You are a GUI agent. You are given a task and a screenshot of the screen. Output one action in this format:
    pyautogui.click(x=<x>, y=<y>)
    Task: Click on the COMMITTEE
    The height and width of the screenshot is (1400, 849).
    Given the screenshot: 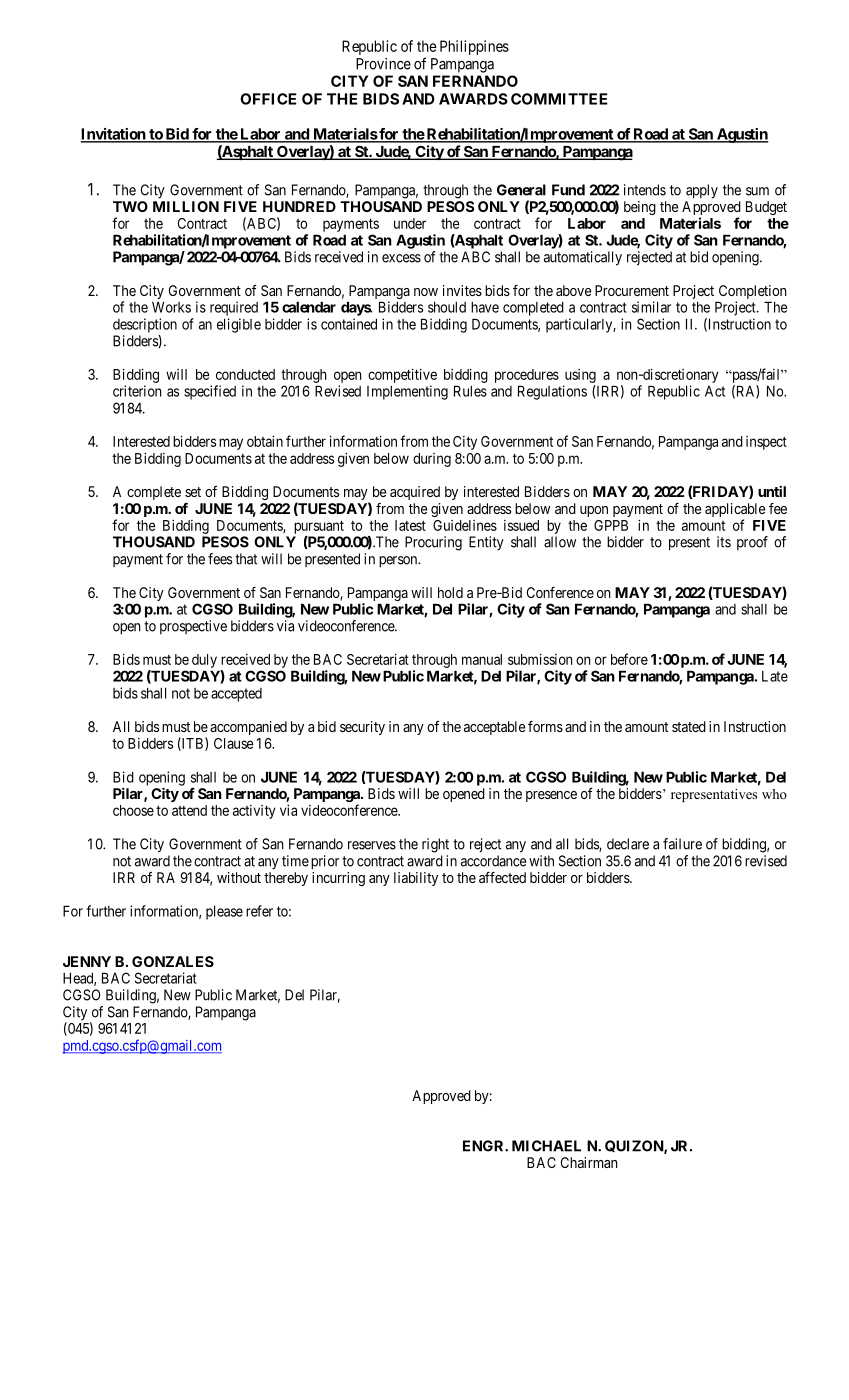 What is the action you would take?
    pyautogui.click(x=559, y=99)
